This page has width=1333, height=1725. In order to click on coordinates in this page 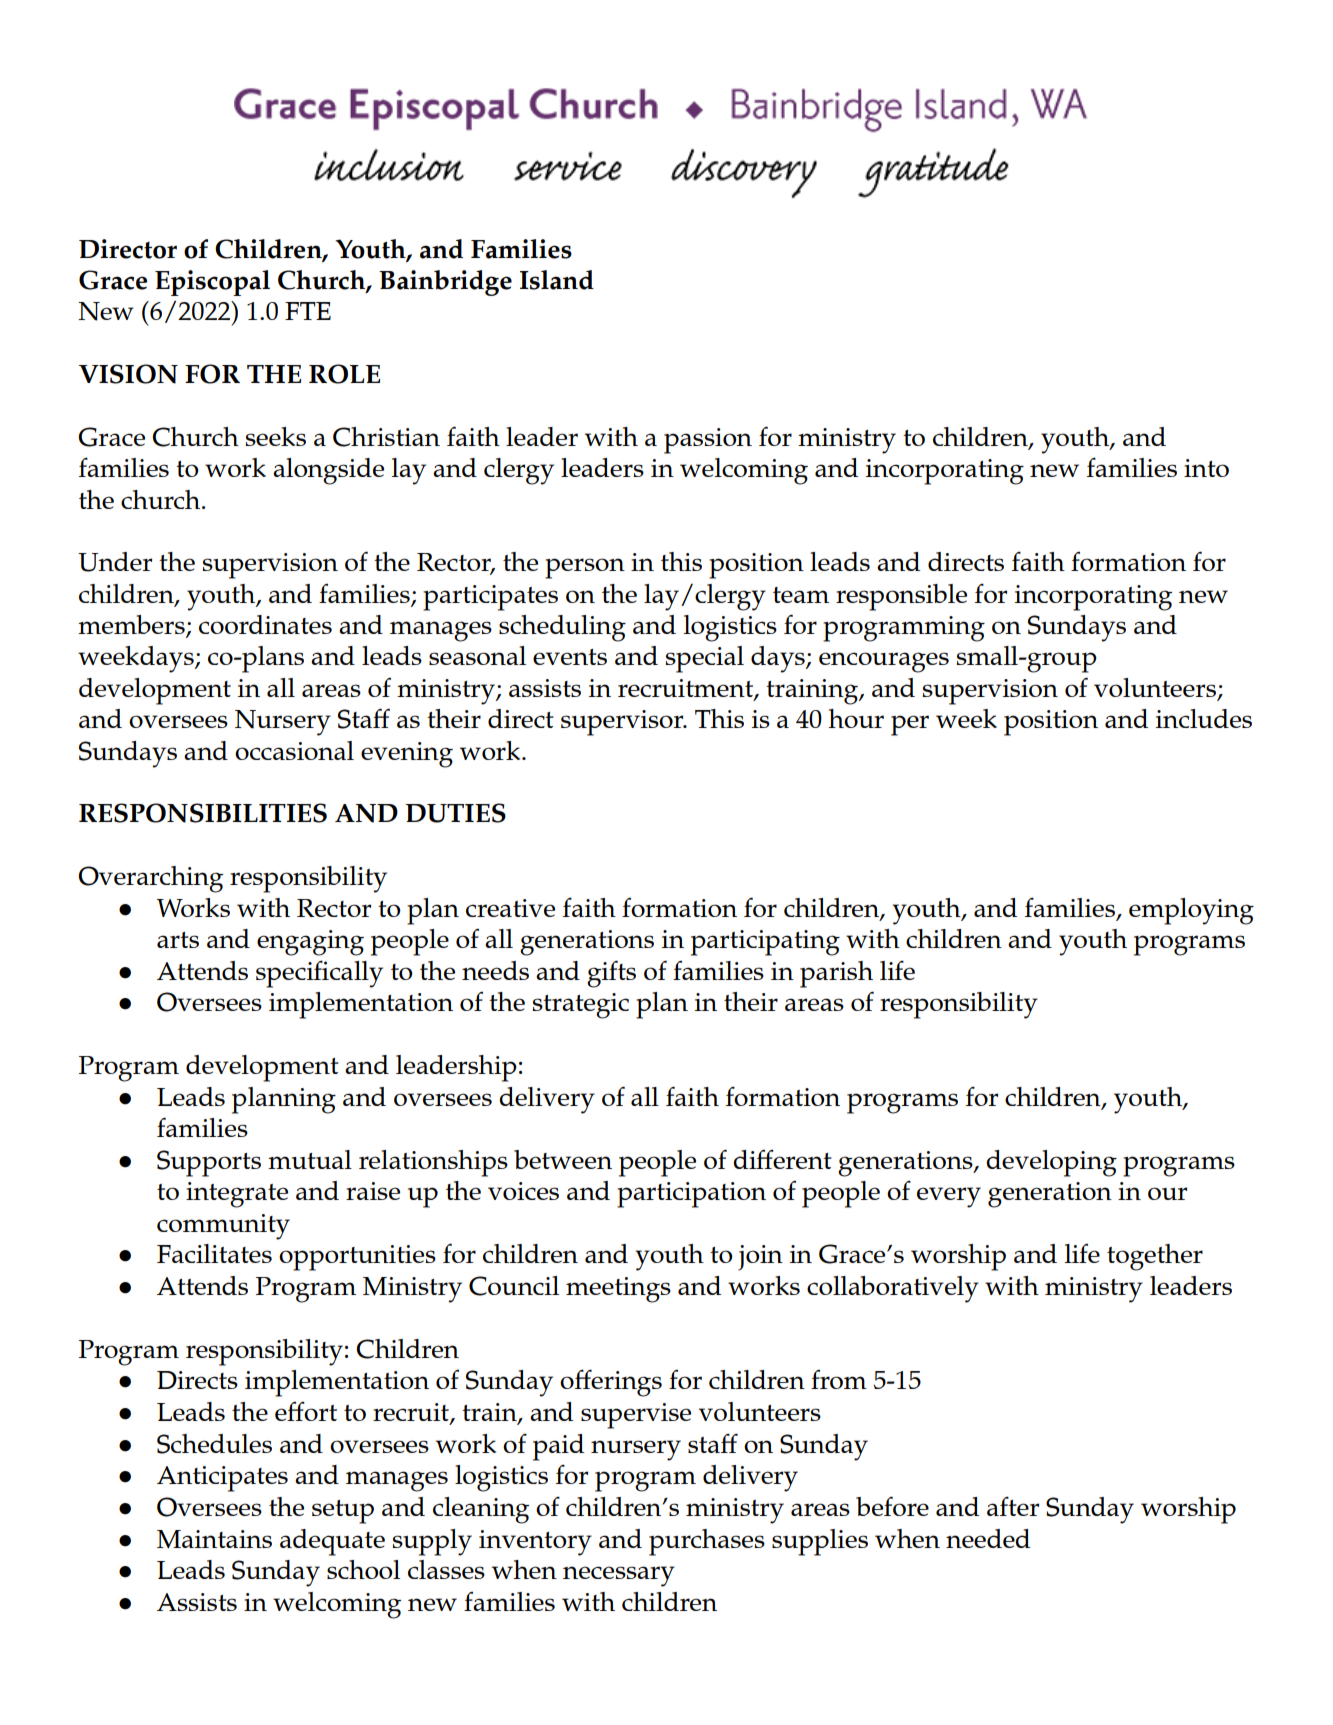, I will do `click(265, 624)`.
